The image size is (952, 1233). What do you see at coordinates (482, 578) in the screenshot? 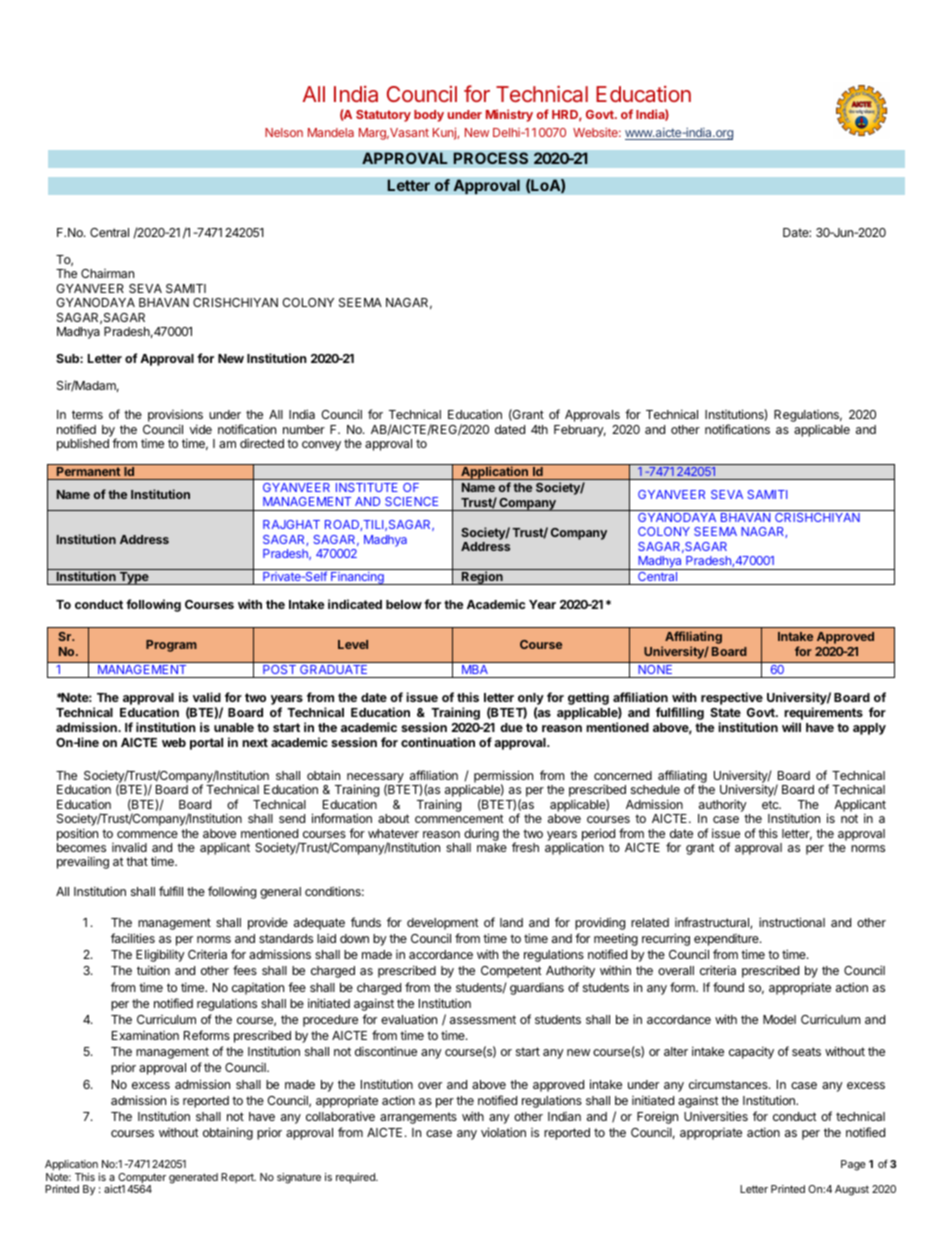
I see `Region` at bounding box center [482, 578].
